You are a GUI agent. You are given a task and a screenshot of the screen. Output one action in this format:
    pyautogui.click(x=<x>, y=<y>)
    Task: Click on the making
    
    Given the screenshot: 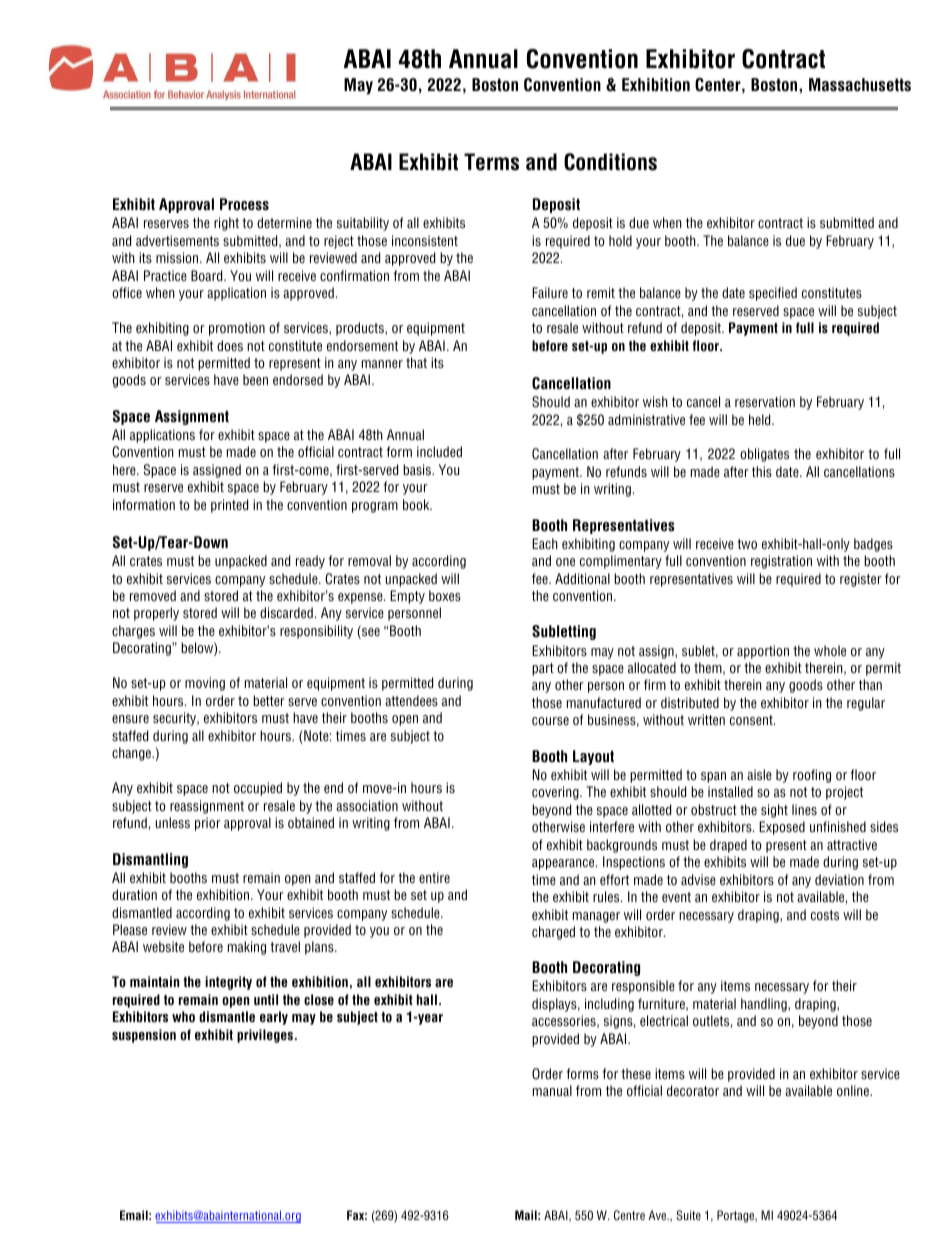 What is the action you would take?
    pyautogui.click(x=247, y=948)
